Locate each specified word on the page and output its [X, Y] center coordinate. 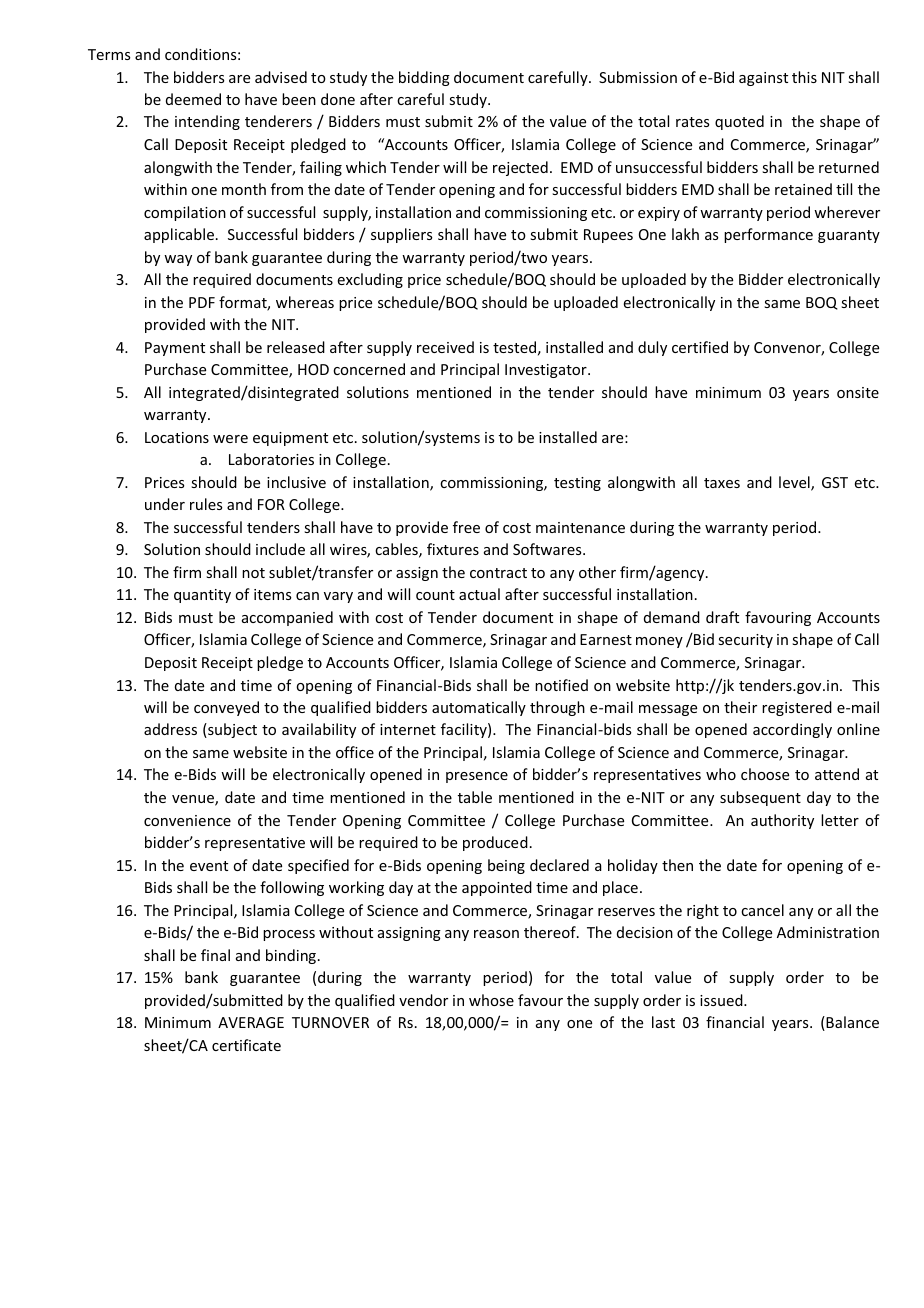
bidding [424, 78]
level [795, 483]
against [763, 79]
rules [206, 504]
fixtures [453, 549]
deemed [193, 99]
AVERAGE [251, 1022]
